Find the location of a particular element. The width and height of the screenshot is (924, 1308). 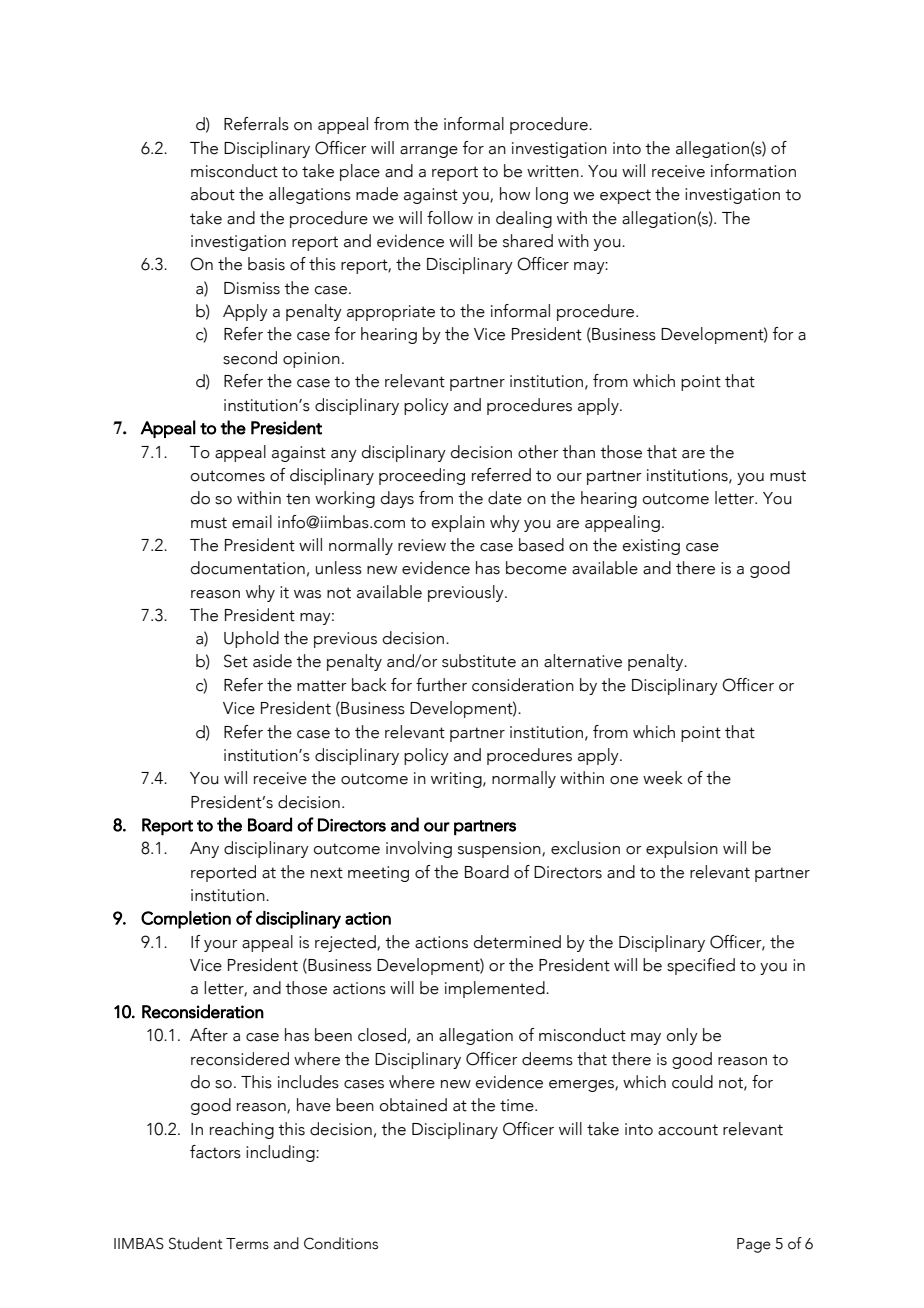

time is located at coordinates (518, 1105).
